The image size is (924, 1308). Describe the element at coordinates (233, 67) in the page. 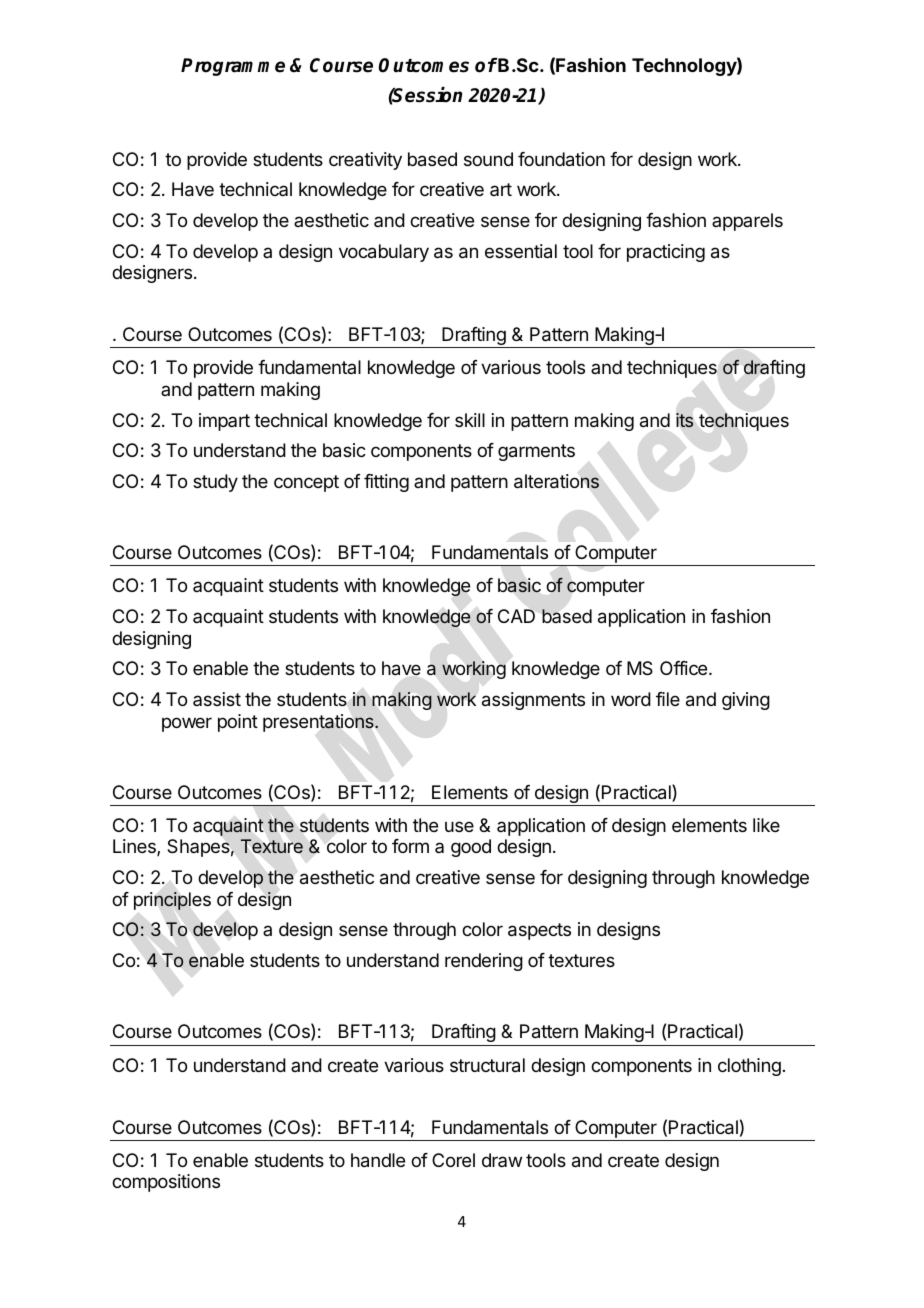

I see `Programme` at that location.
